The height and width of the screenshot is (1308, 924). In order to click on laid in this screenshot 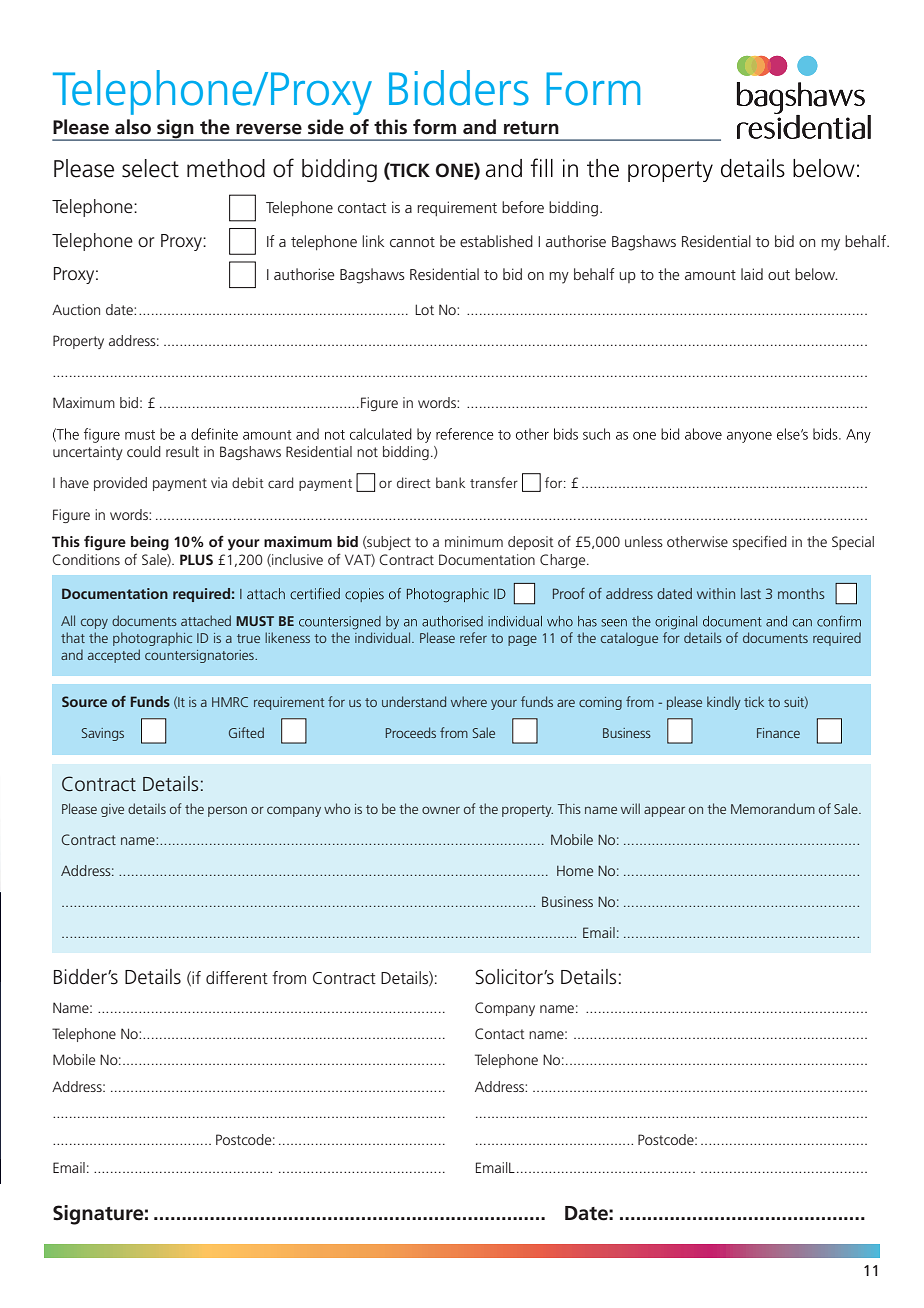, I will do `click(752, 274)`.
